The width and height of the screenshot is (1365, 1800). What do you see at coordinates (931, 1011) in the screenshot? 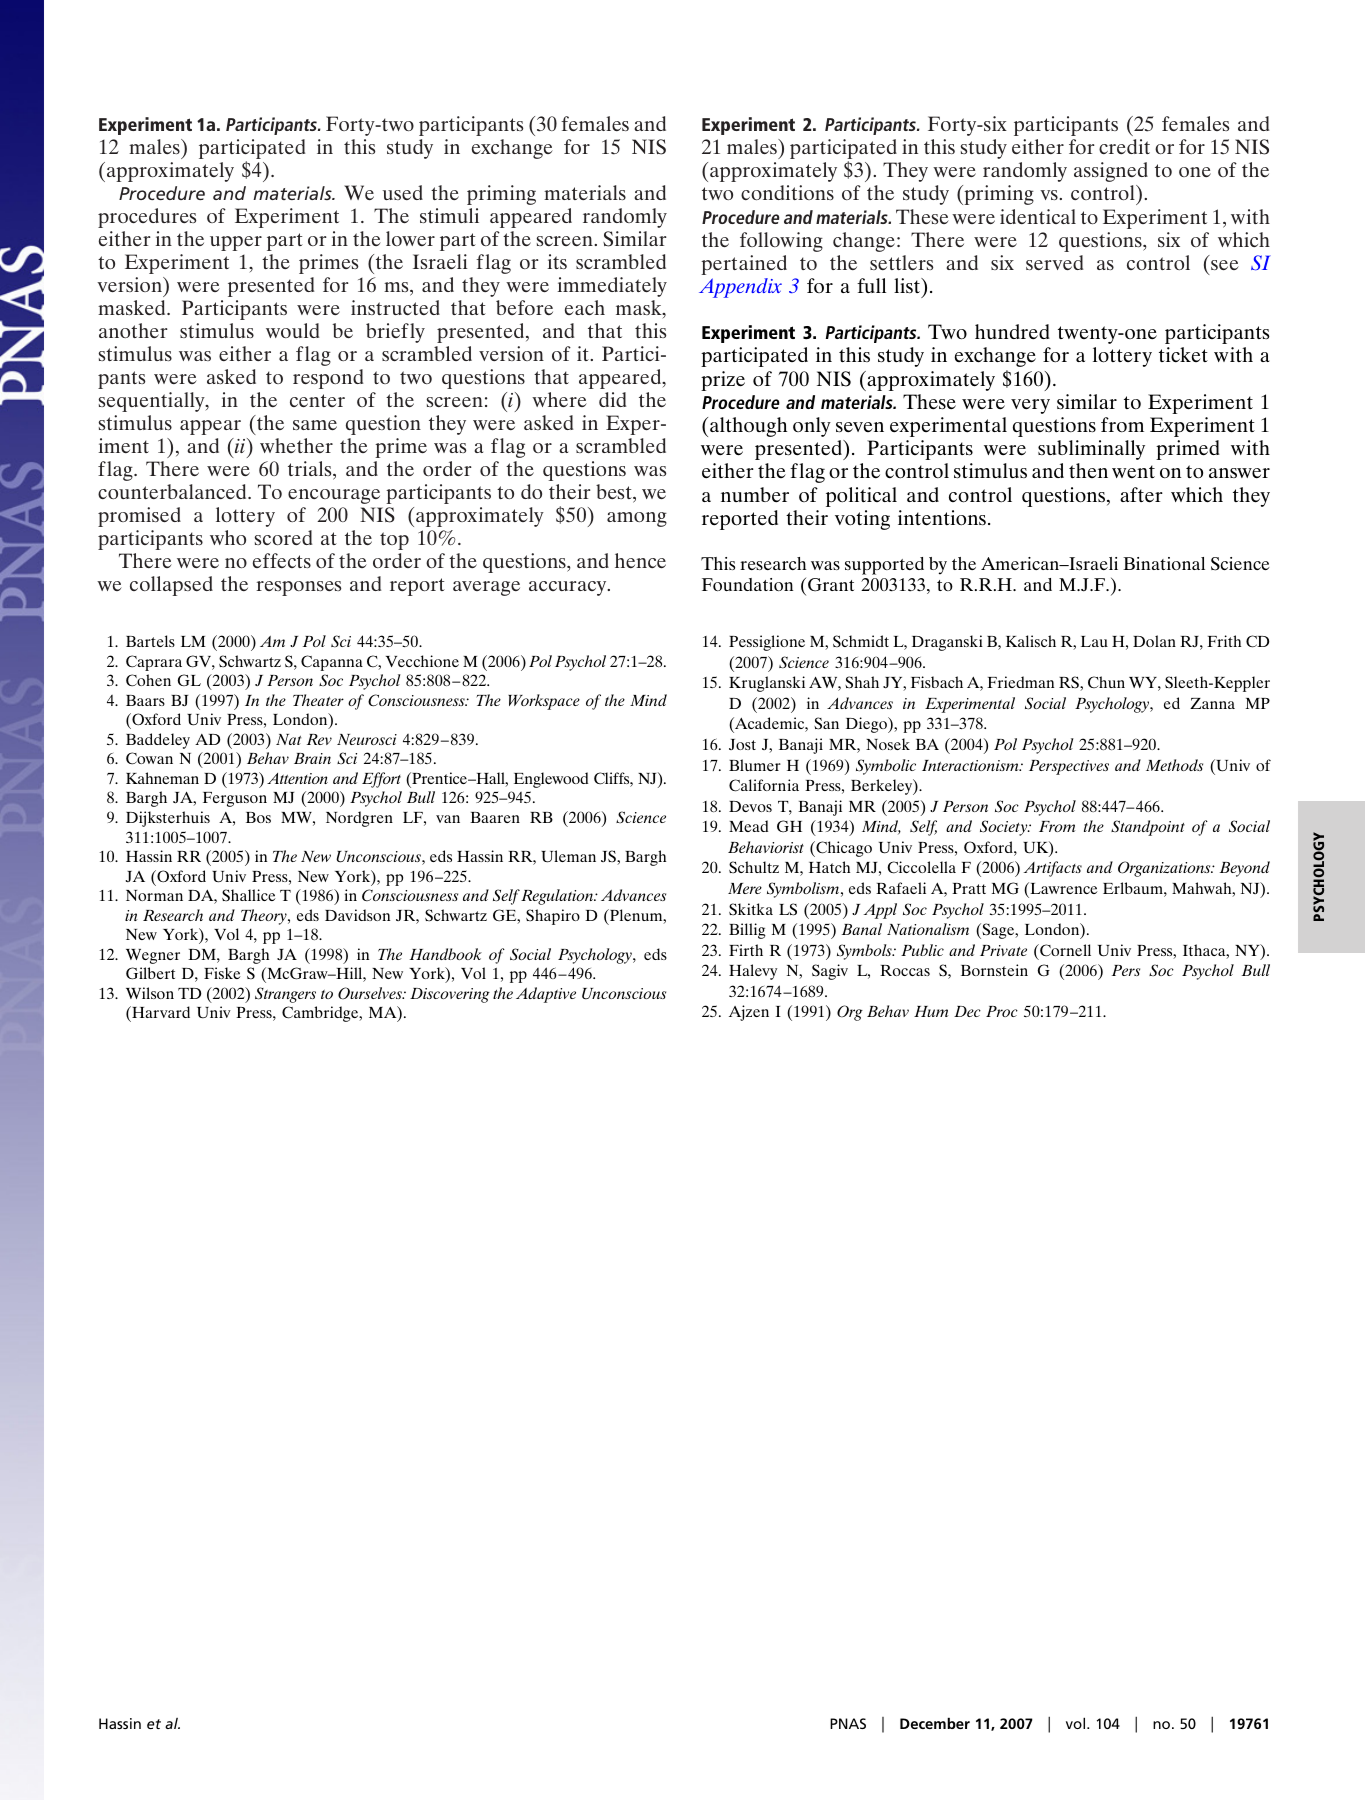
I see `Hum` at bounding box center [931, 1011].
